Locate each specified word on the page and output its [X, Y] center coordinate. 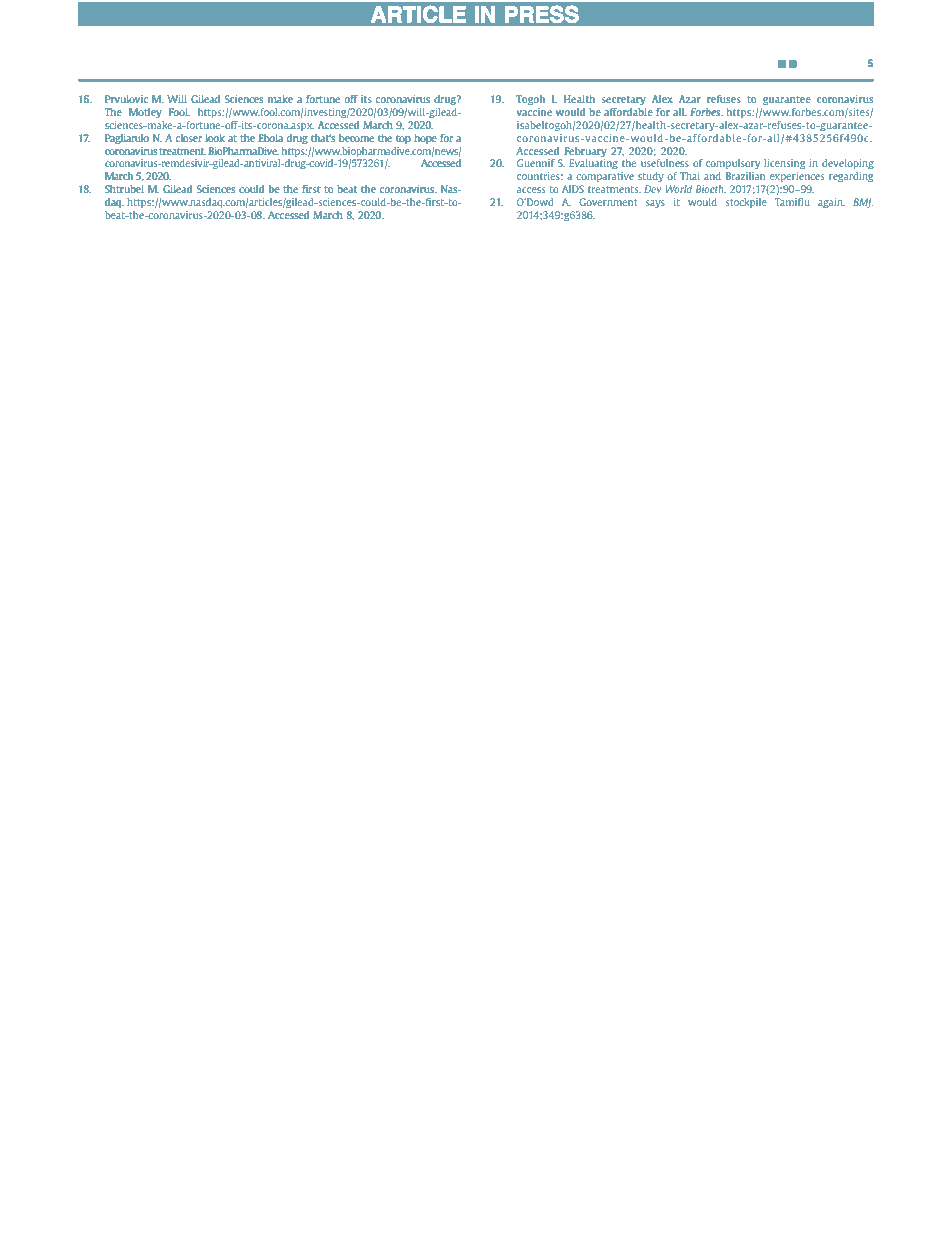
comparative [605, 177]
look [215, 138]
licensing [784, 164]
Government [608, 202]
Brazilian [745, 176]
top [403, 139]
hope [425, 139]
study [650, 177]
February [585, 152]
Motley [145, 113]
